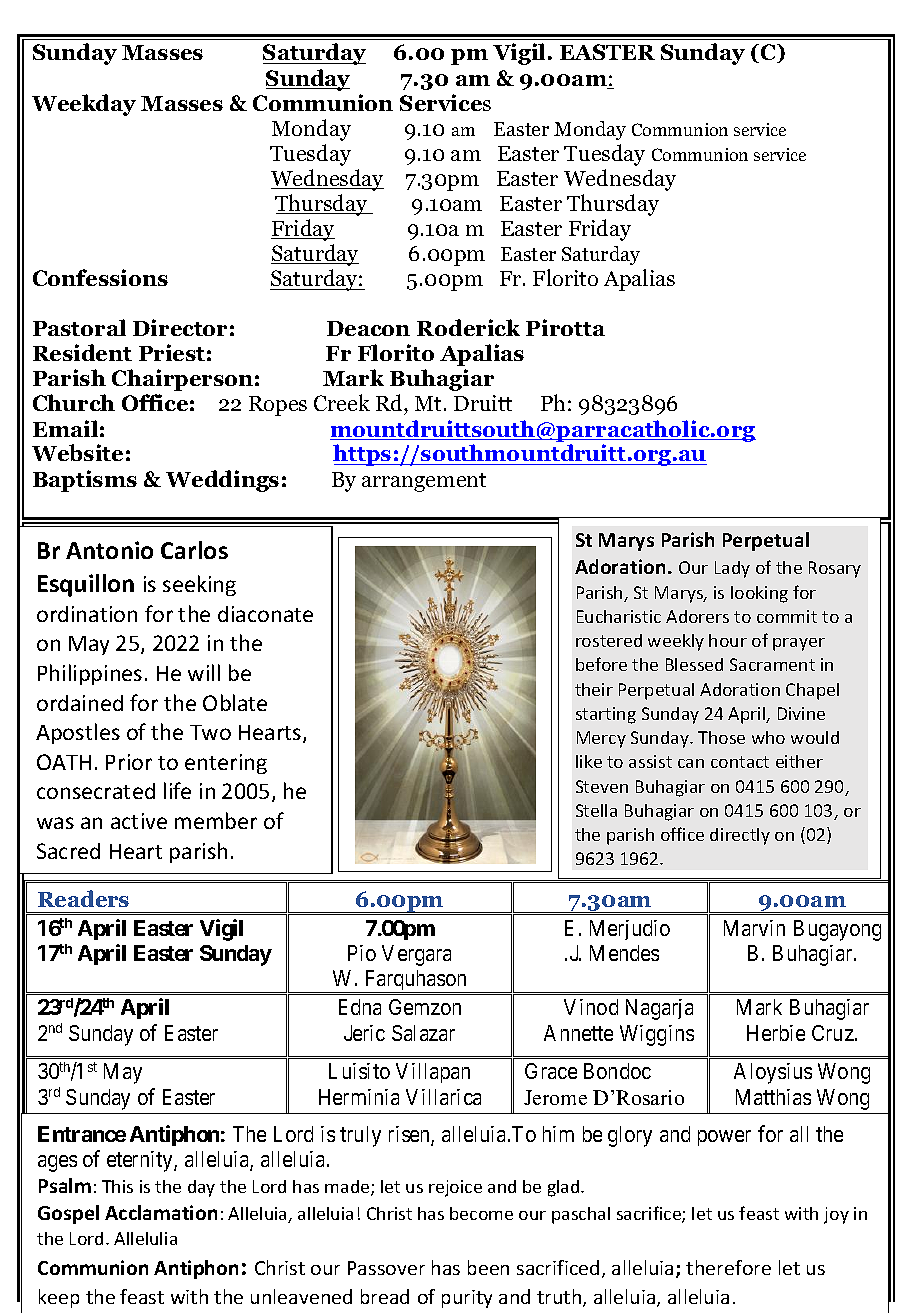 This page has height=1313, width=924. I want to click on Deacon, so click(368, 328).
